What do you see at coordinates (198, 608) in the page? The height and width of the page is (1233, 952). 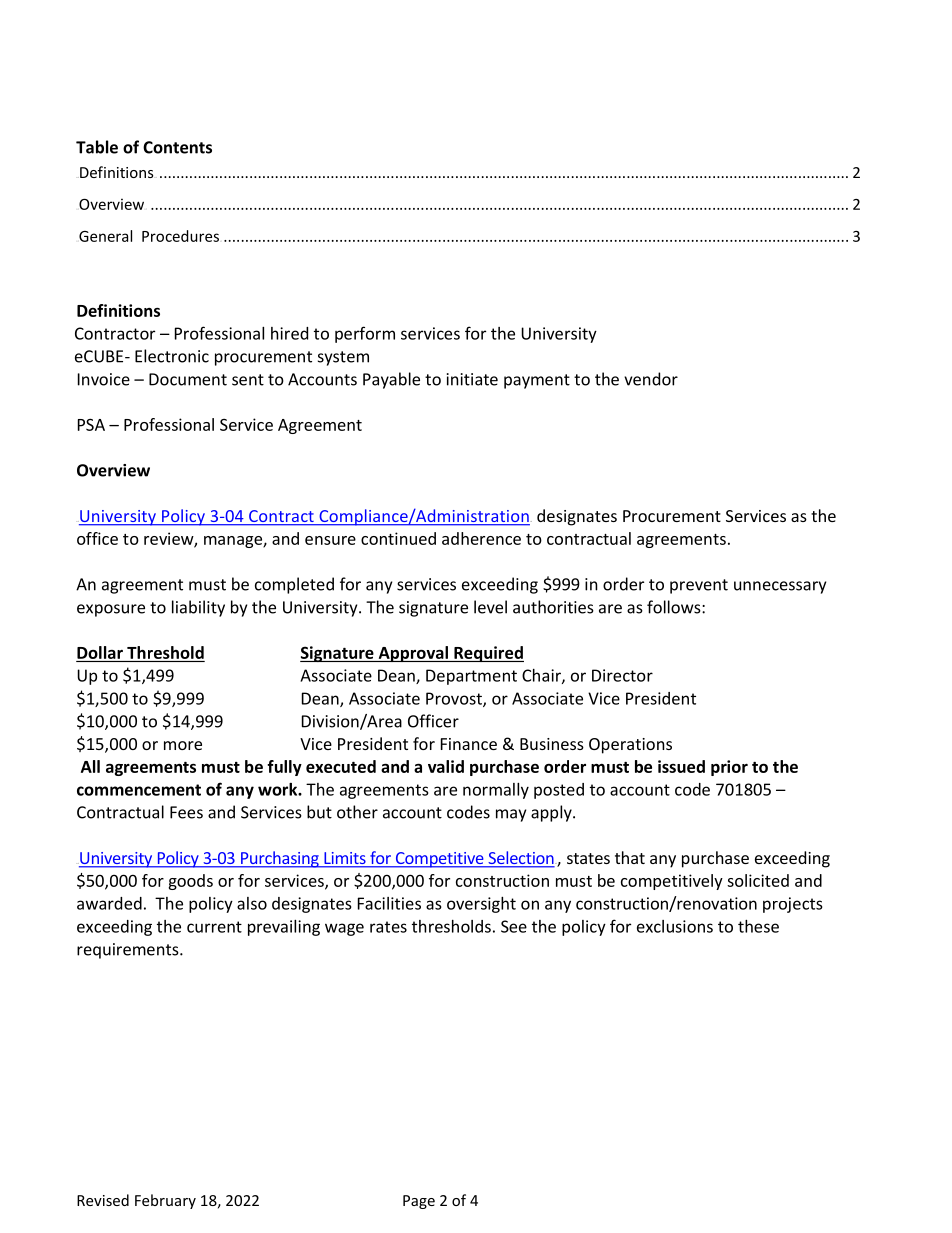 I see `liability` at bounding box center [198, 608].
